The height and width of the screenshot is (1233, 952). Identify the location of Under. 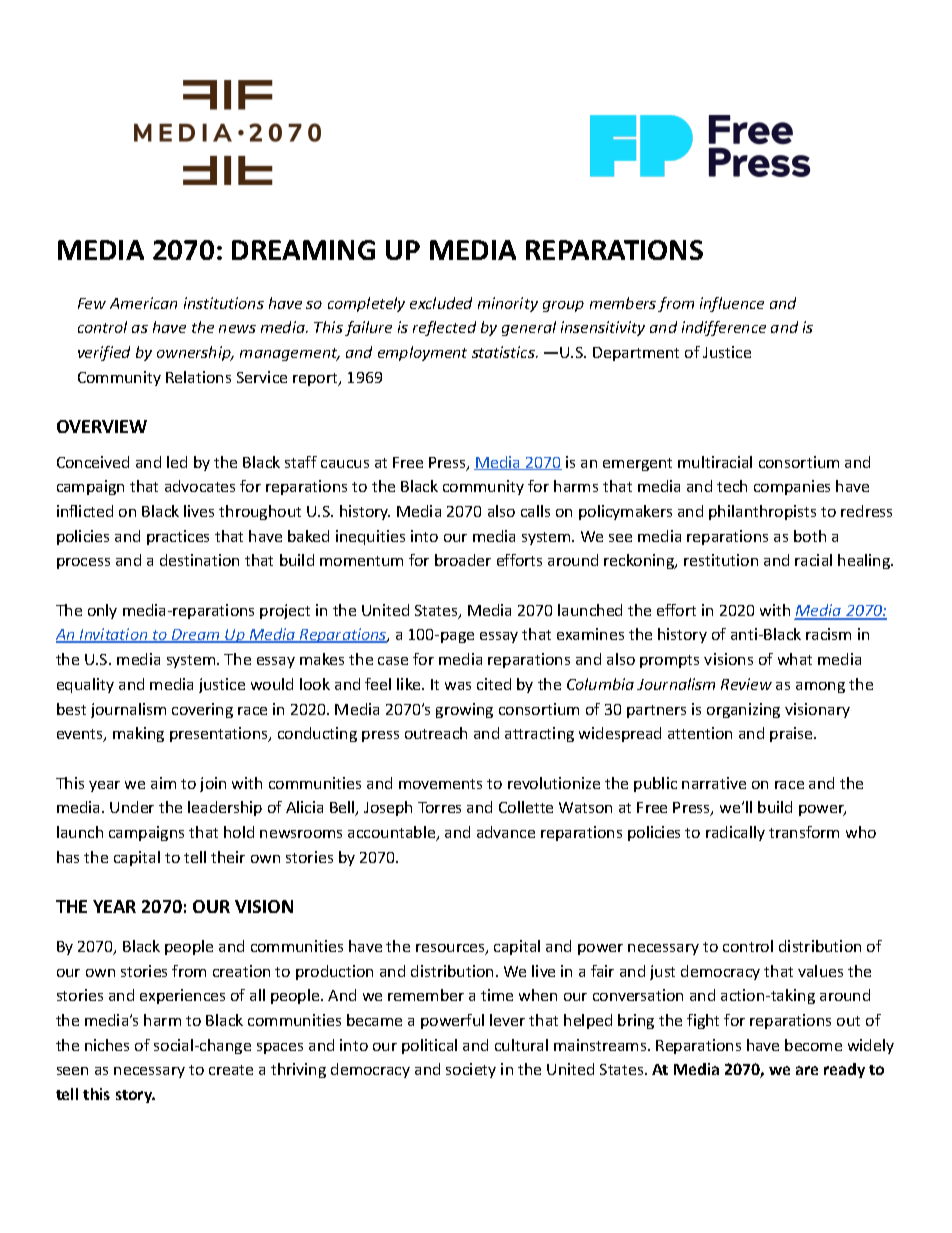
(132, 807).
